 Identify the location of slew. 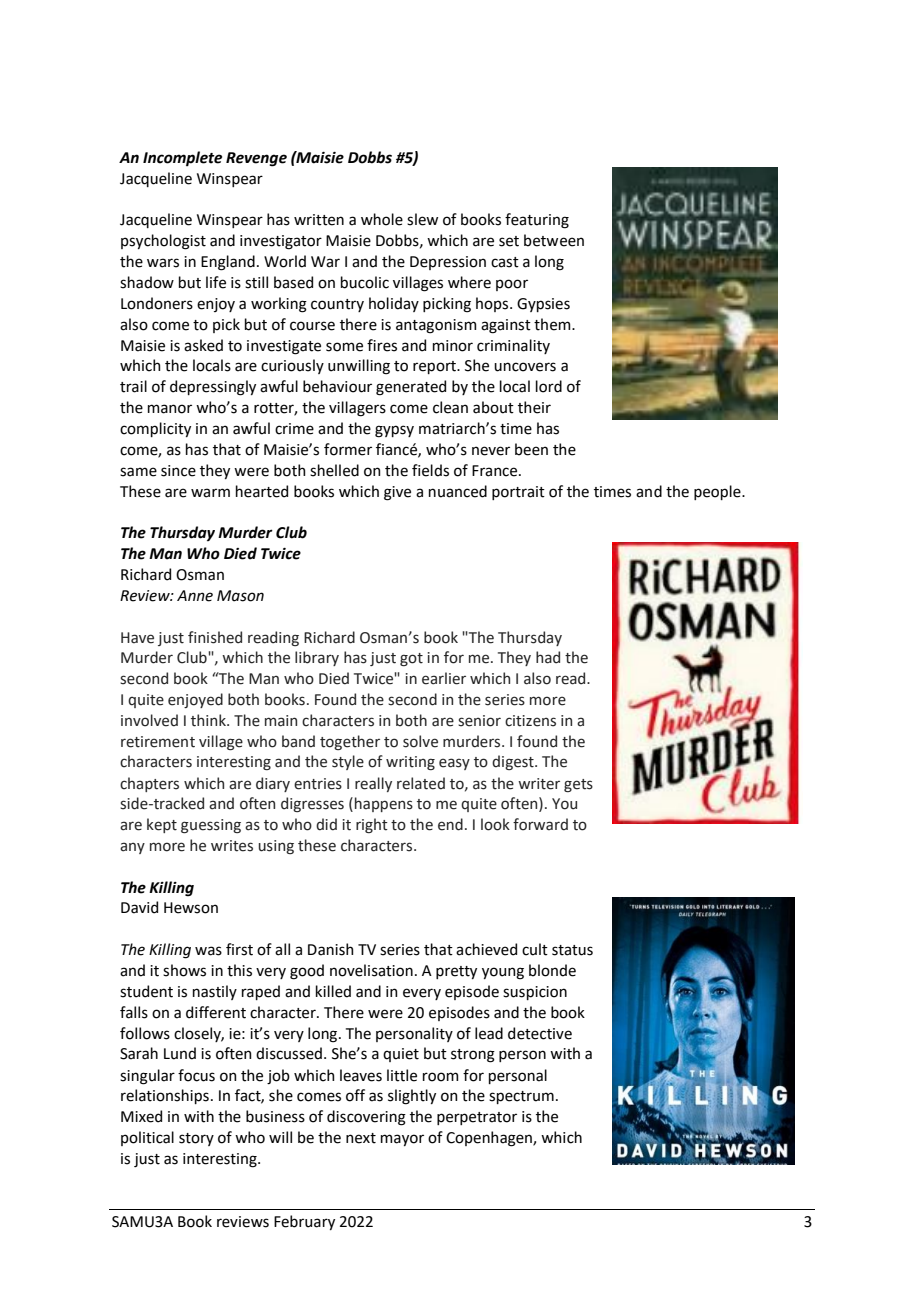
(422, 219).
